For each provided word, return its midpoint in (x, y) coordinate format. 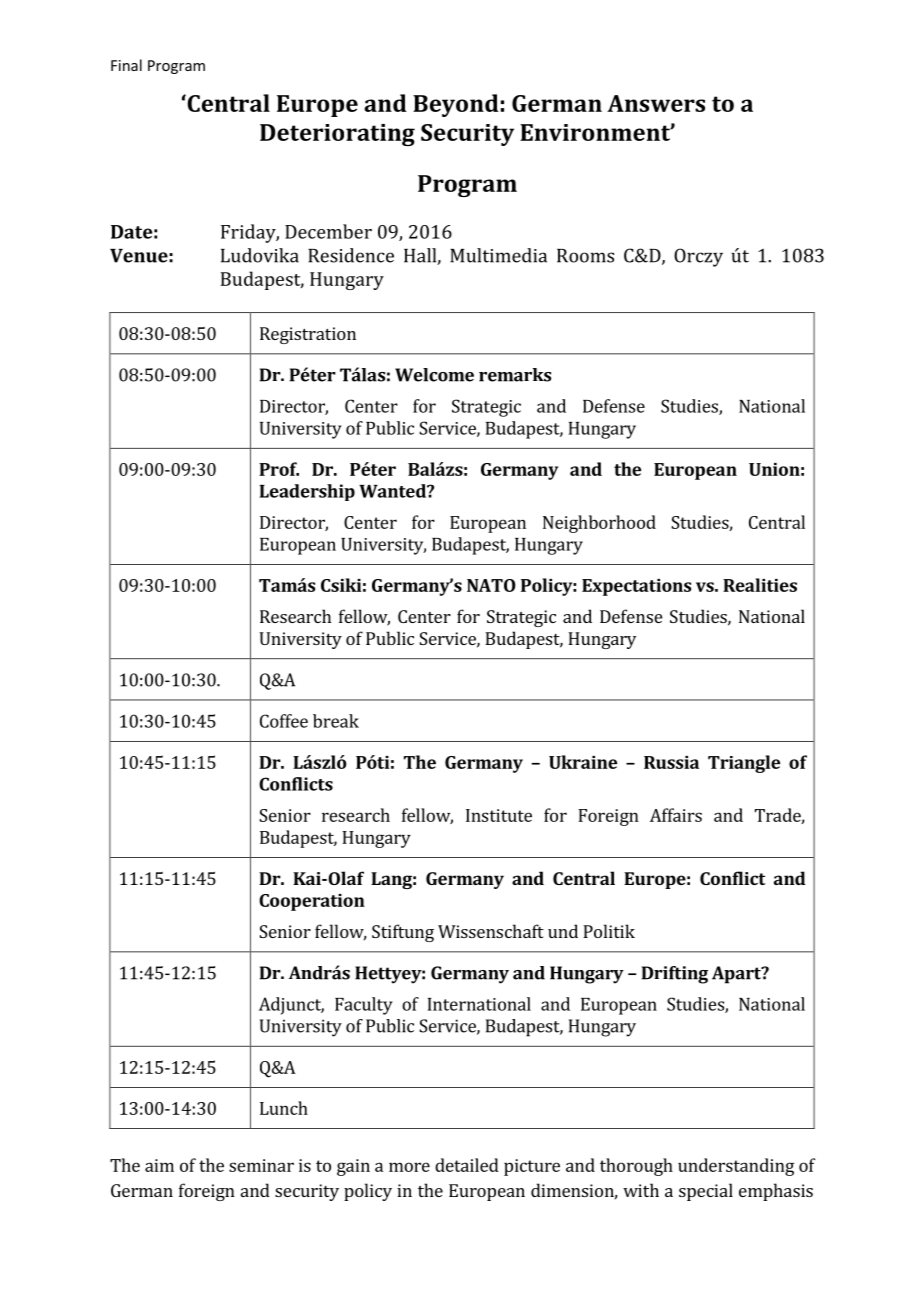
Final (126, 65)
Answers (656, 103)
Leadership (307, 492)
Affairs (676, 815)
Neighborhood (599, 524)
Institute (499, 815)
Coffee (284, 721)
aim (159, 1165)
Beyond (456, 105)
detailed (467, 1165)
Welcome (434, 375)
